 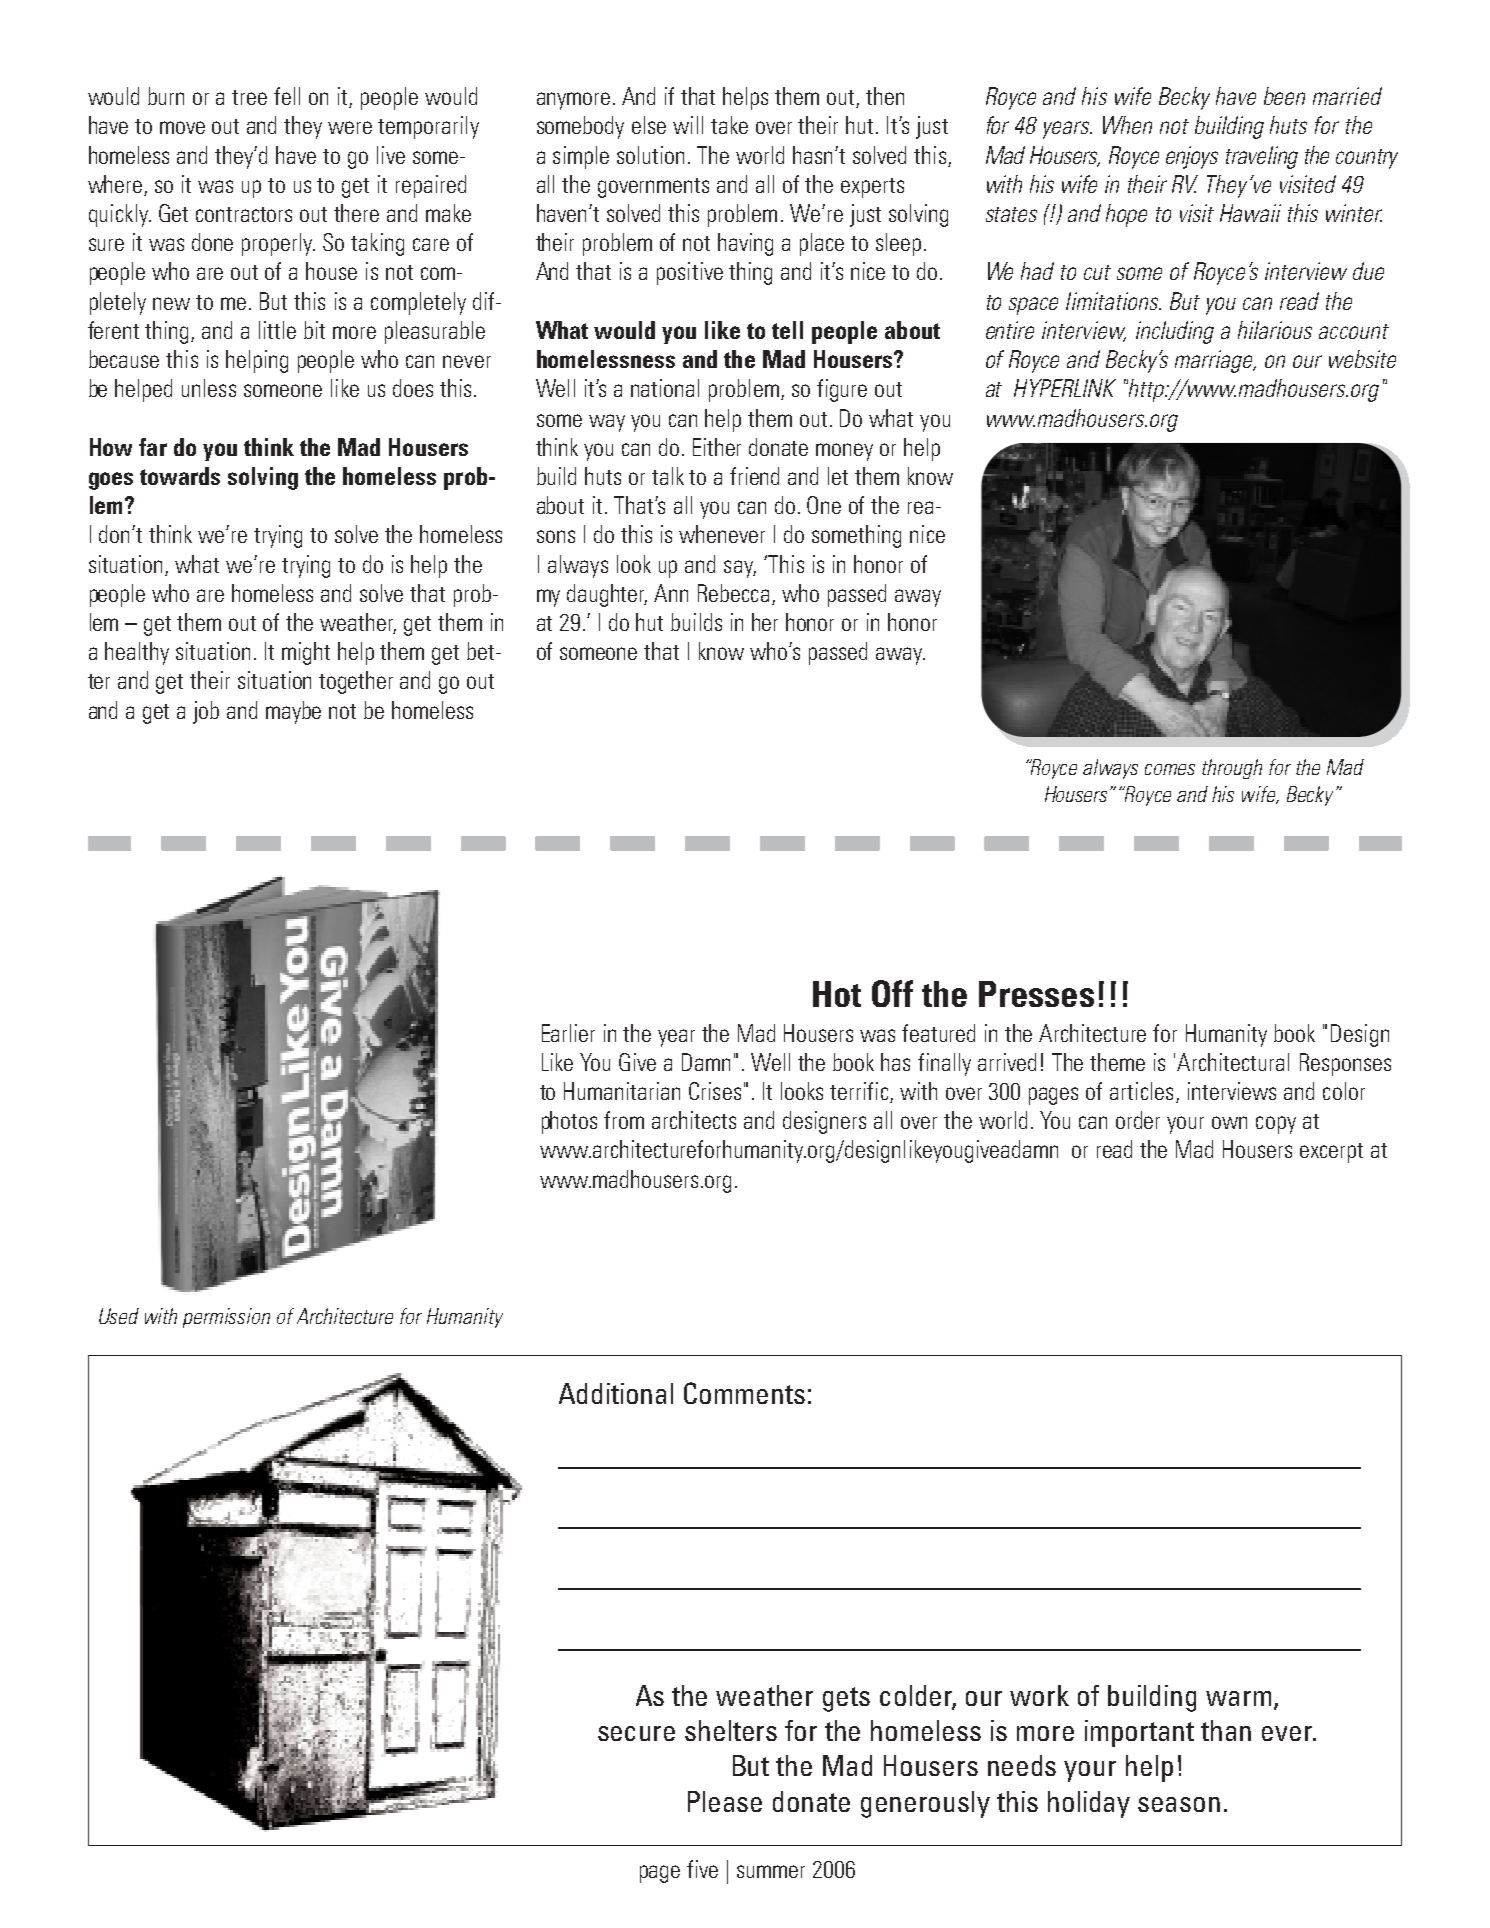 I want to click on enjoys, so click(x=1192, y=157).
